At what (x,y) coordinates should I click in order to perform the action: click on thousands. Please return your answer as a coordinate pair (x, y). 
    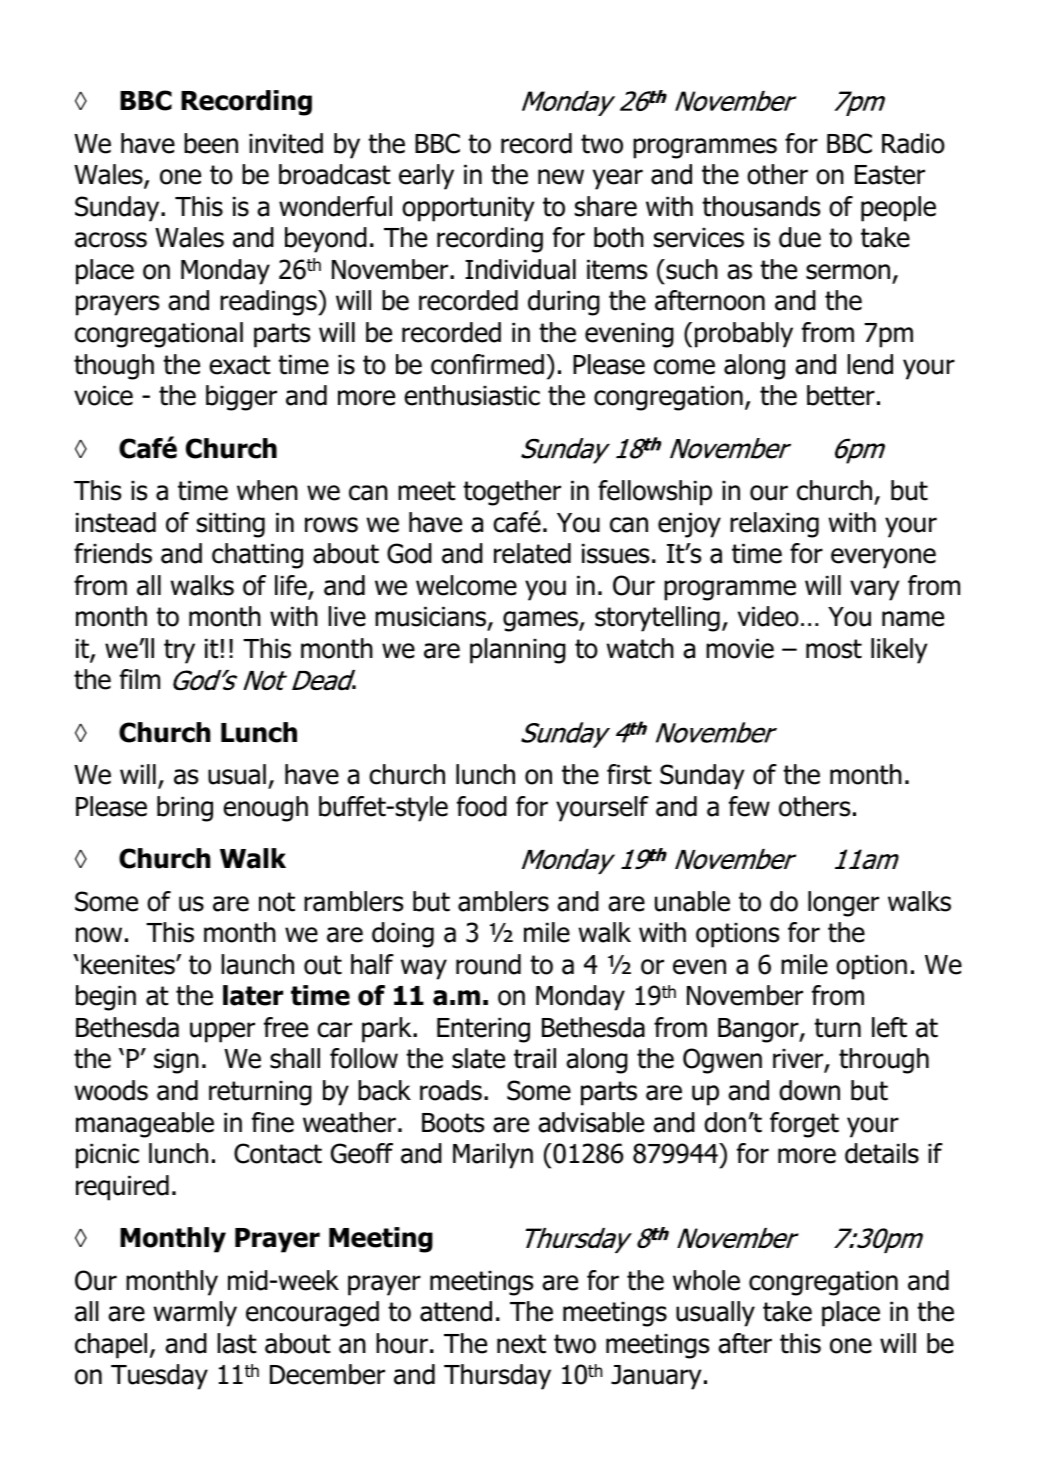
    Looking at the image, I should click on (761, 206).
